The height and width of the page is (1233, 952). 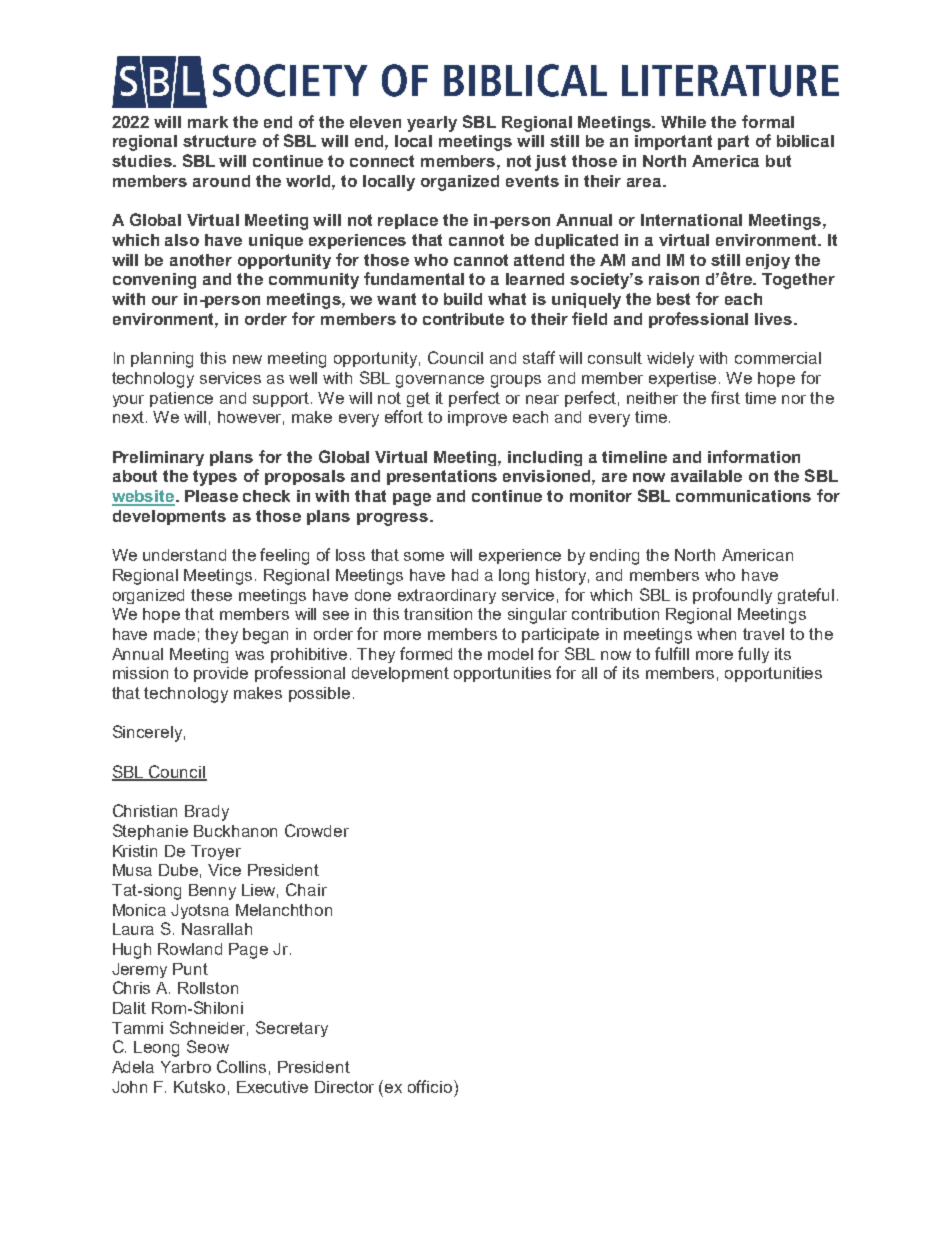 What do you see at coordinates (211, 595) in the page?
I see `these` at bounding box center [211, 595].
